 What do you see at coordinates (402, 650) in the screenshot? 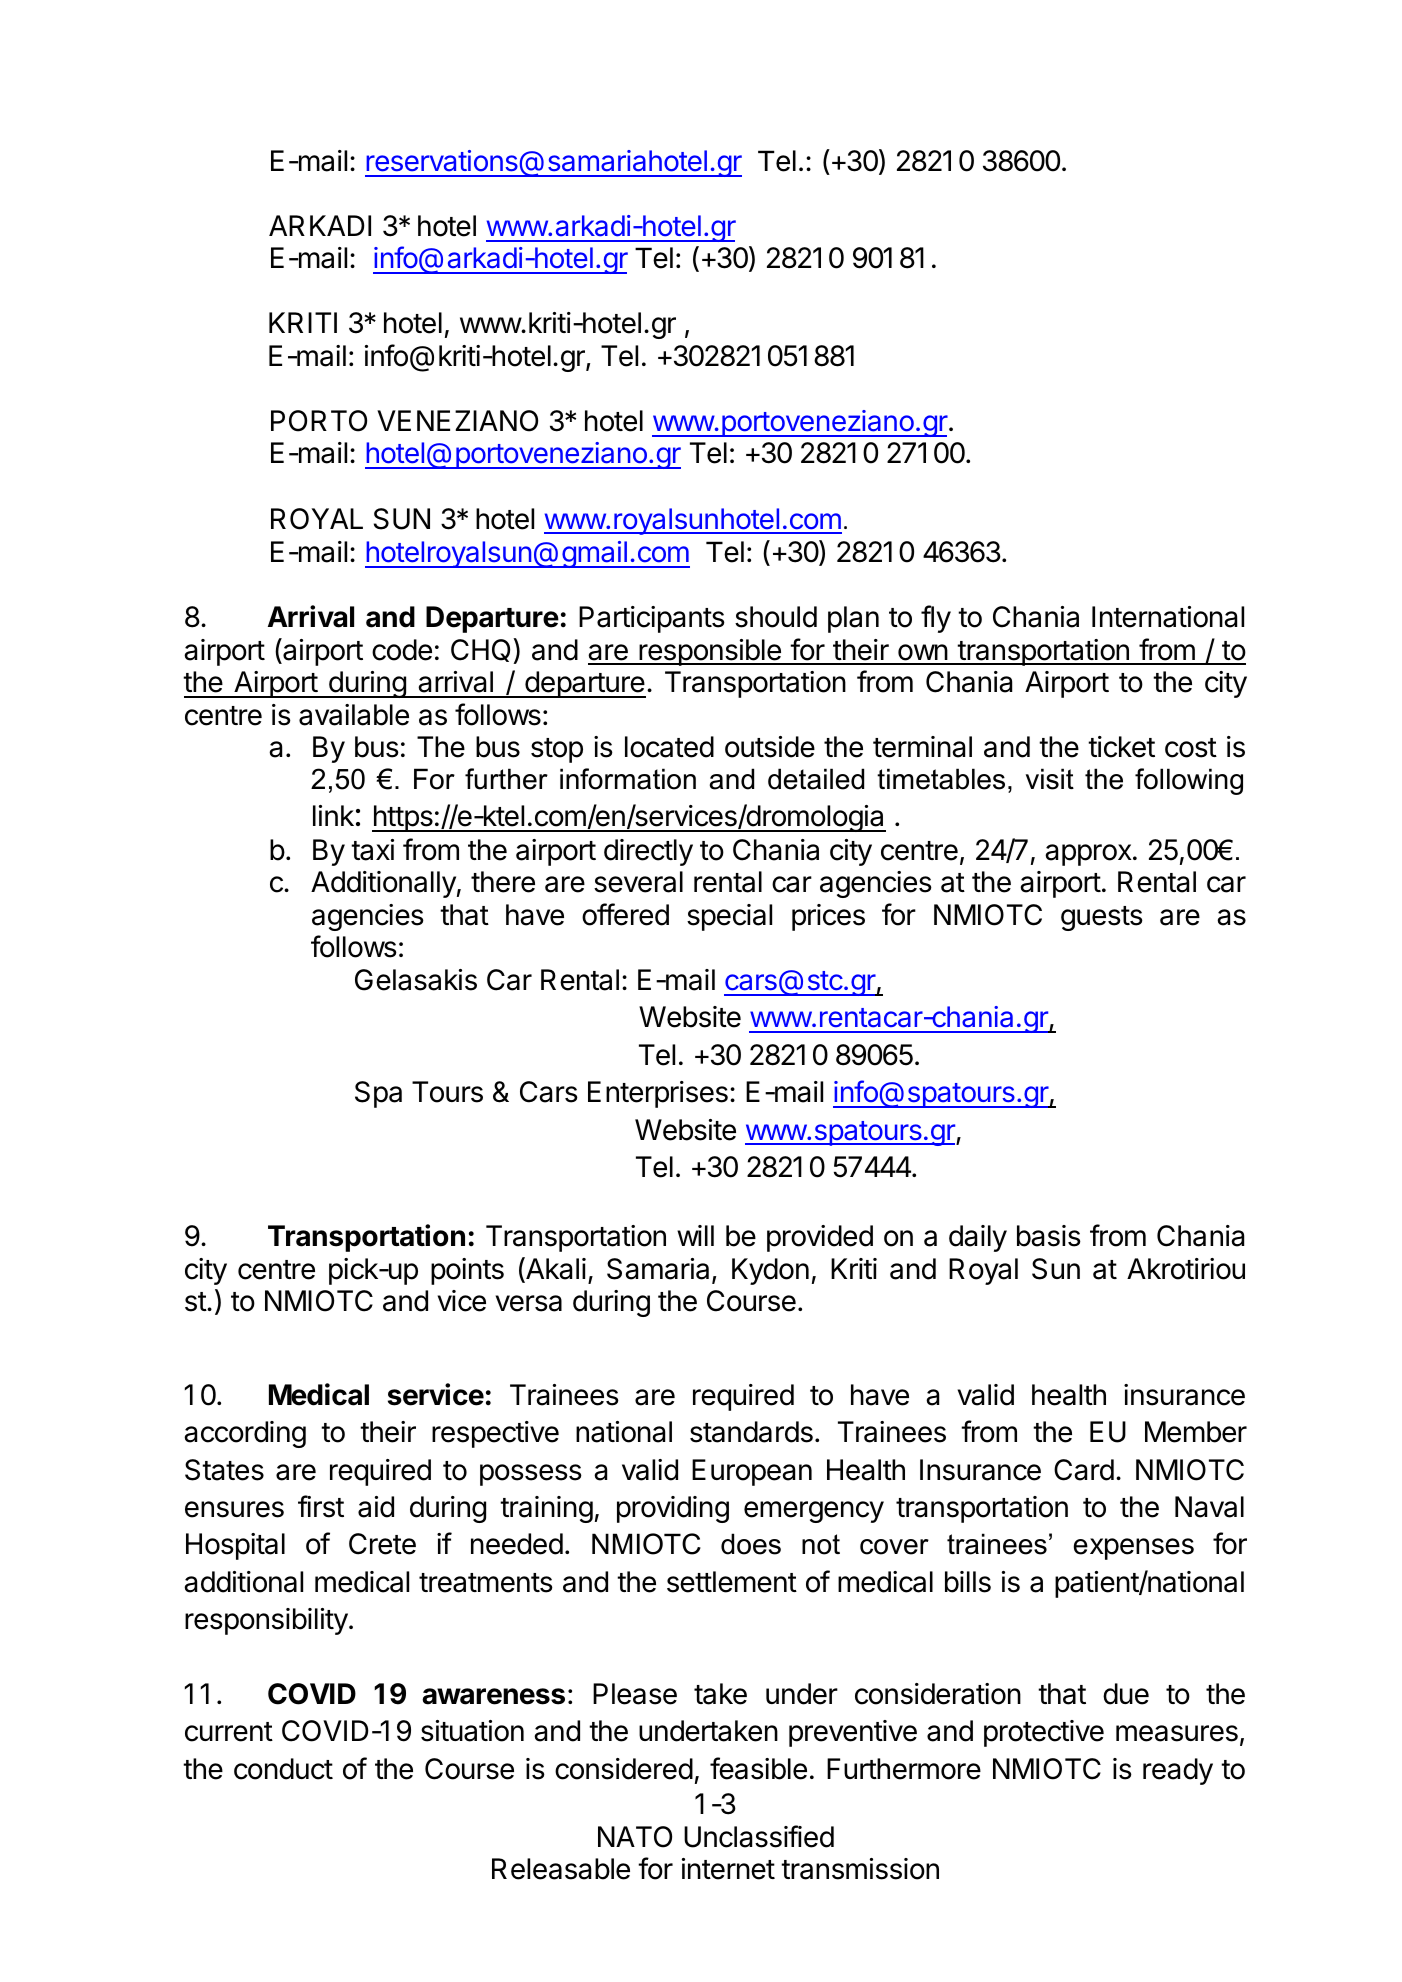
I see `code` at bounding box center [402, 650].
